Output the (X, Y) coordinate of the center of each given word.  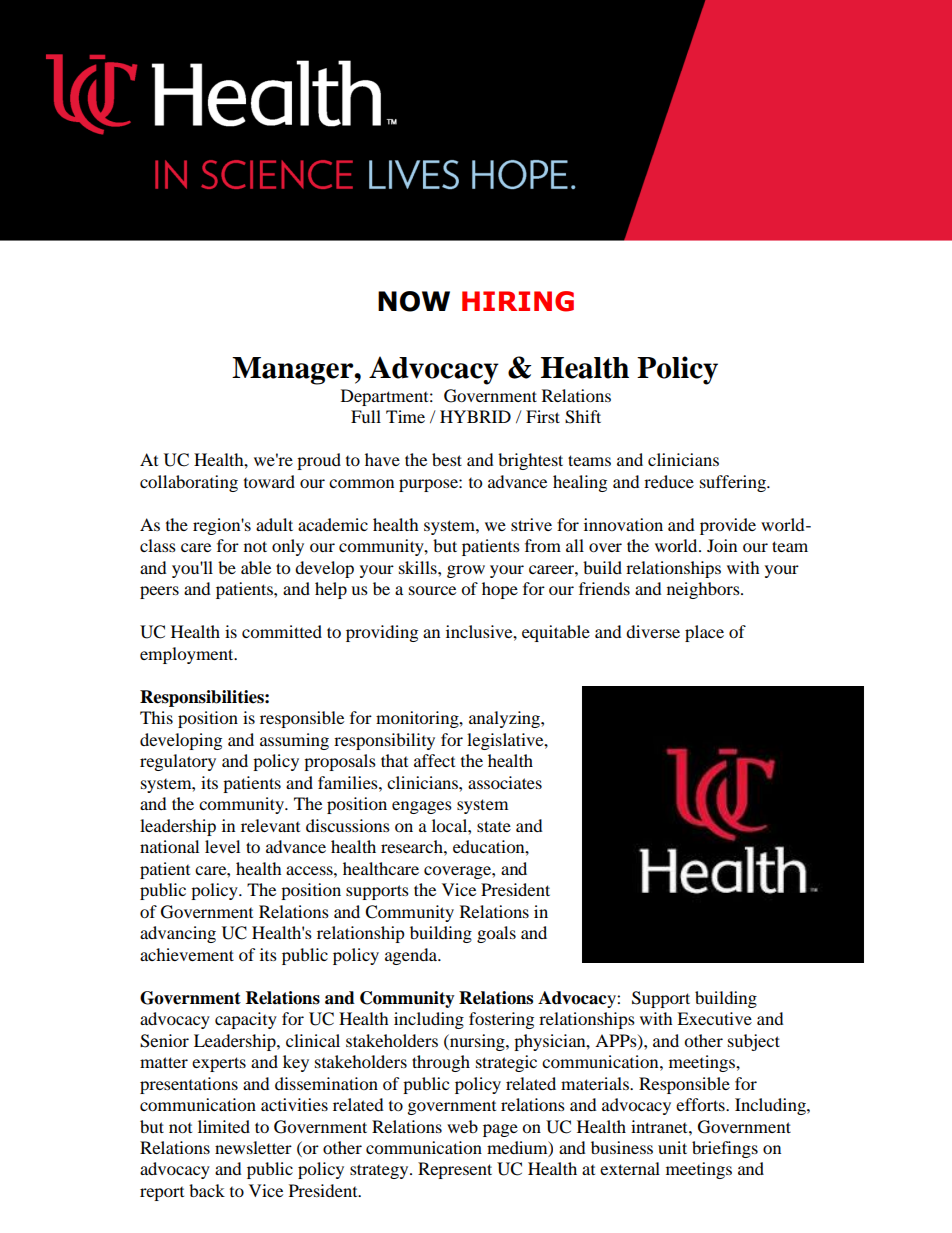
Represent (455, 1170)
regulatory (178, 762)
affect (434, 760)
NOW (414, 301)
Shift (583, 417)
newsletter (253, 1147)
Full (366, 416)
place (704, 633)
